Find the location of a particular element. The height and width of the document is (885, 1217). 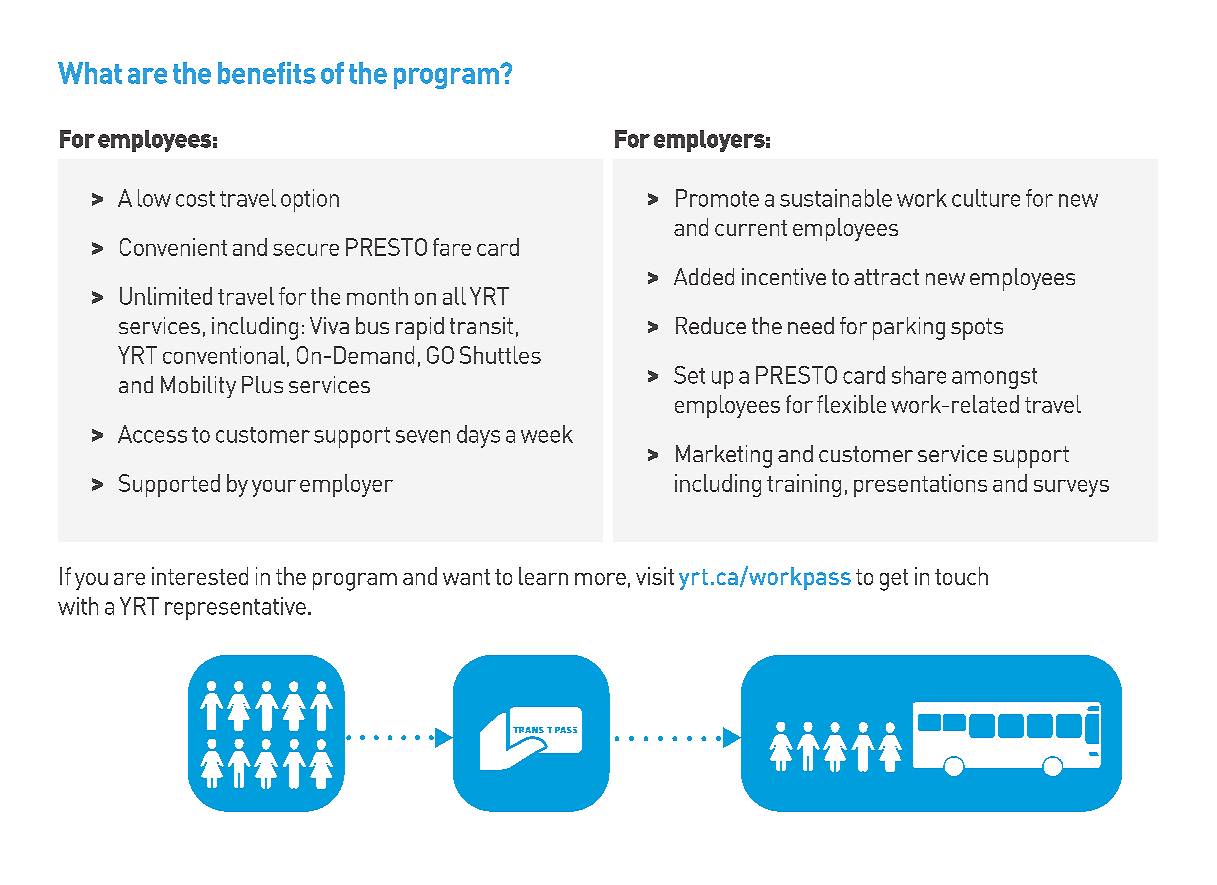

Shuttles is located at coordinates (500, 355).
